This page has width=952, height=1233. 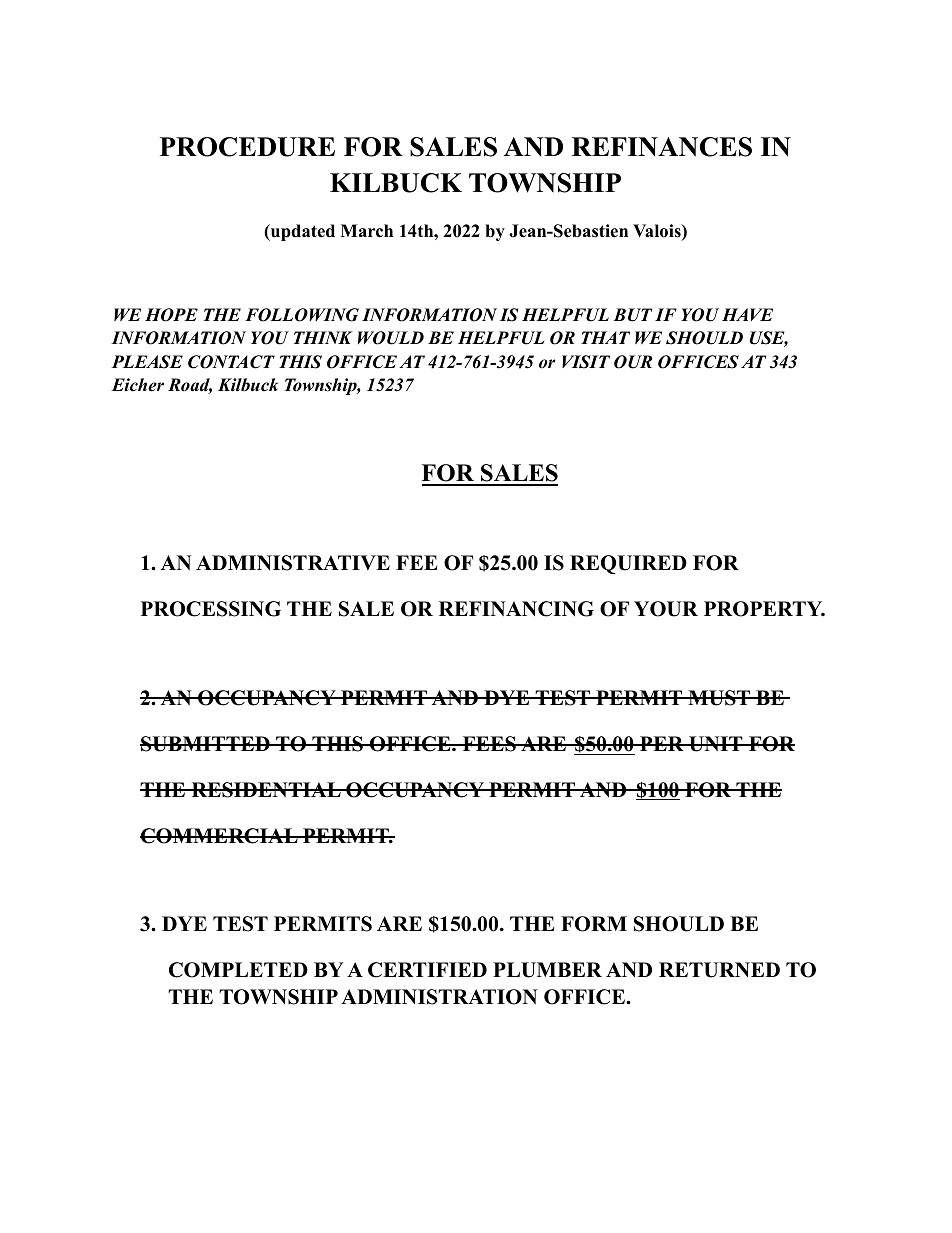 What do you see at coordinates (238, 970) in the page?
I see `COMPLETED` at bounding box center [238, 970].
